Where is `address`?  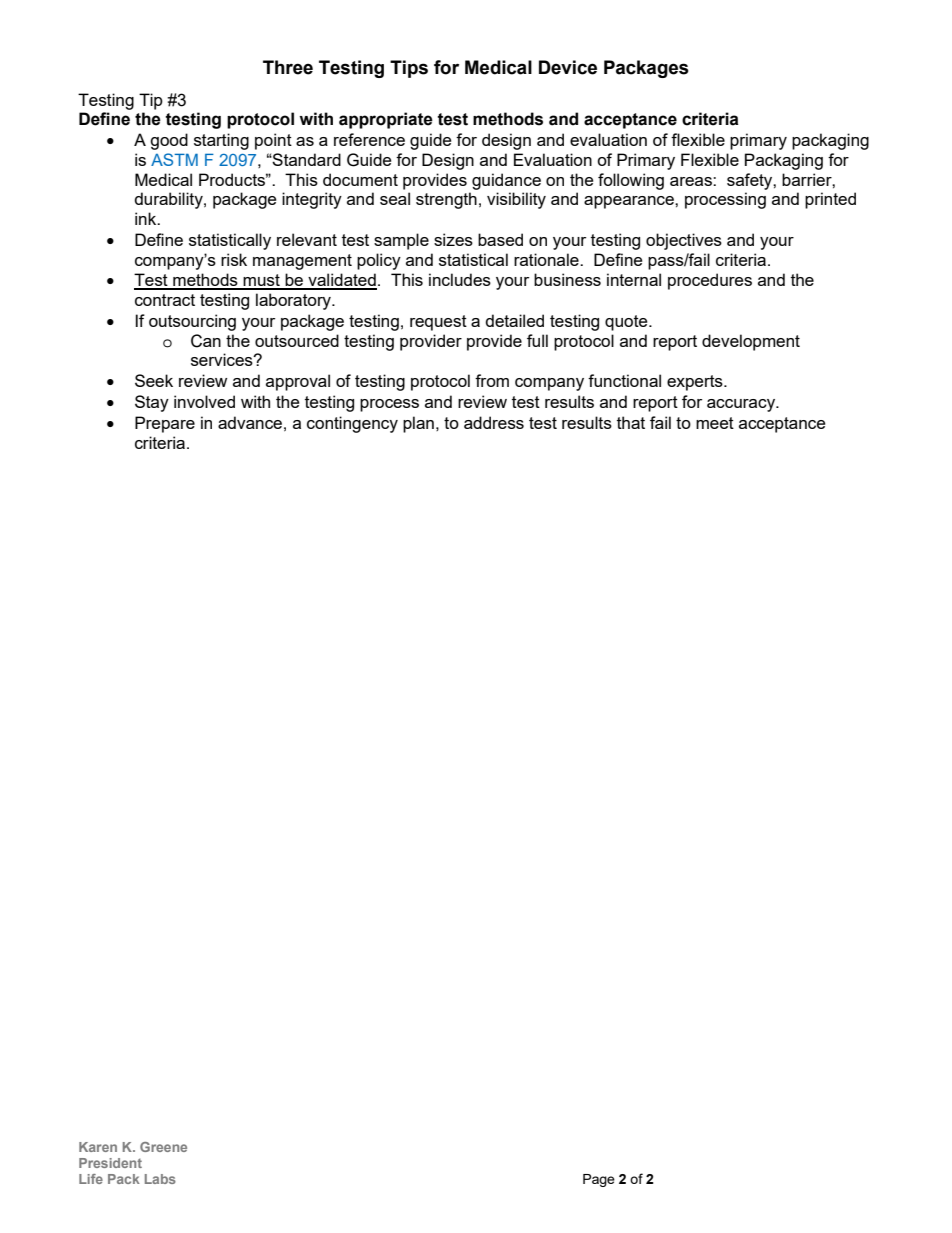 address is located at coordinates (494, 422).
